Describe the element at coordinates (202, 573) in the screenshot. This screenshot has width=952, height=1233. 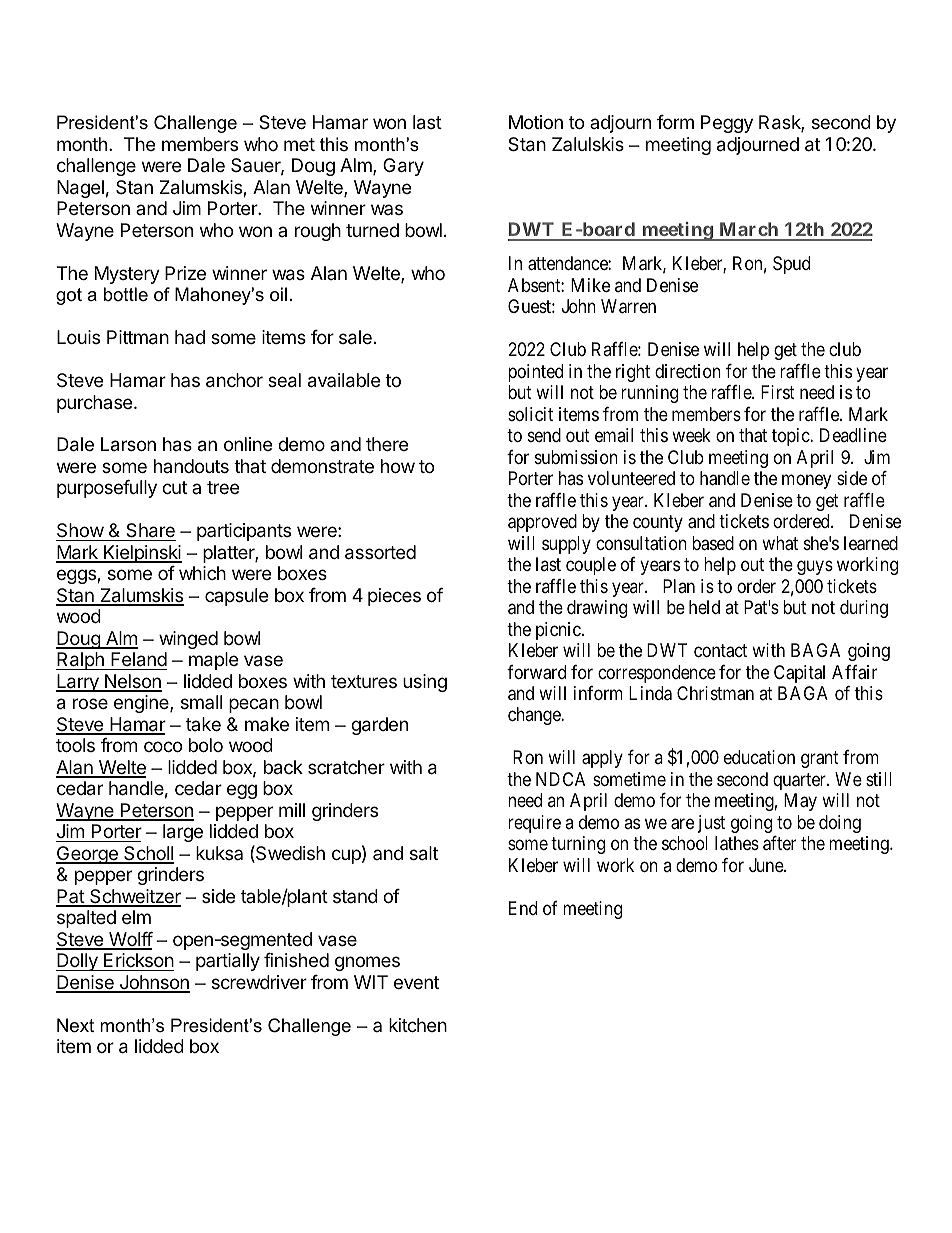
I see `which` at that location.
